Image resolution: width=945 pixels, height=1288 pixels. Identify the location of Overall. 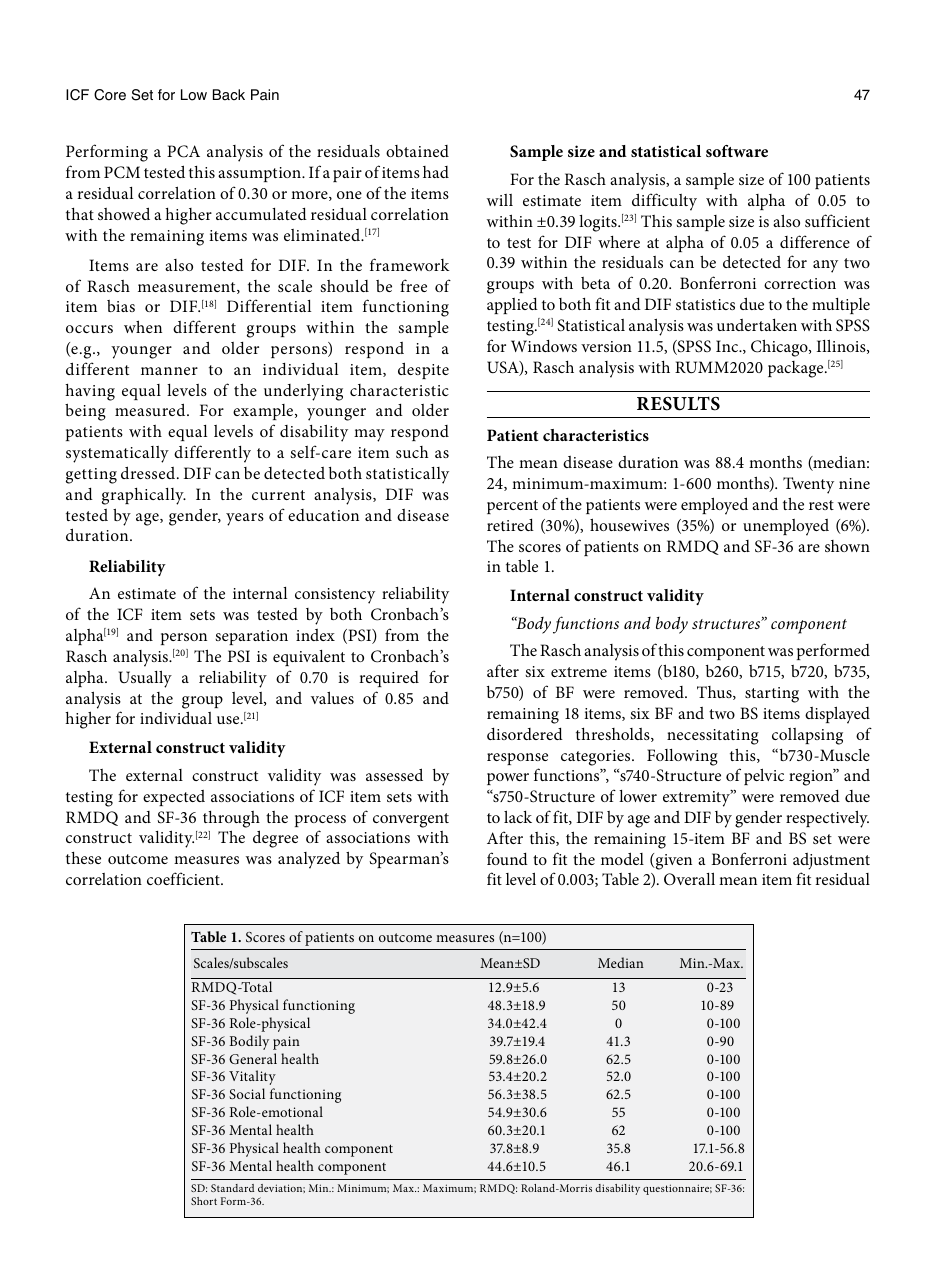
(689, 879).
